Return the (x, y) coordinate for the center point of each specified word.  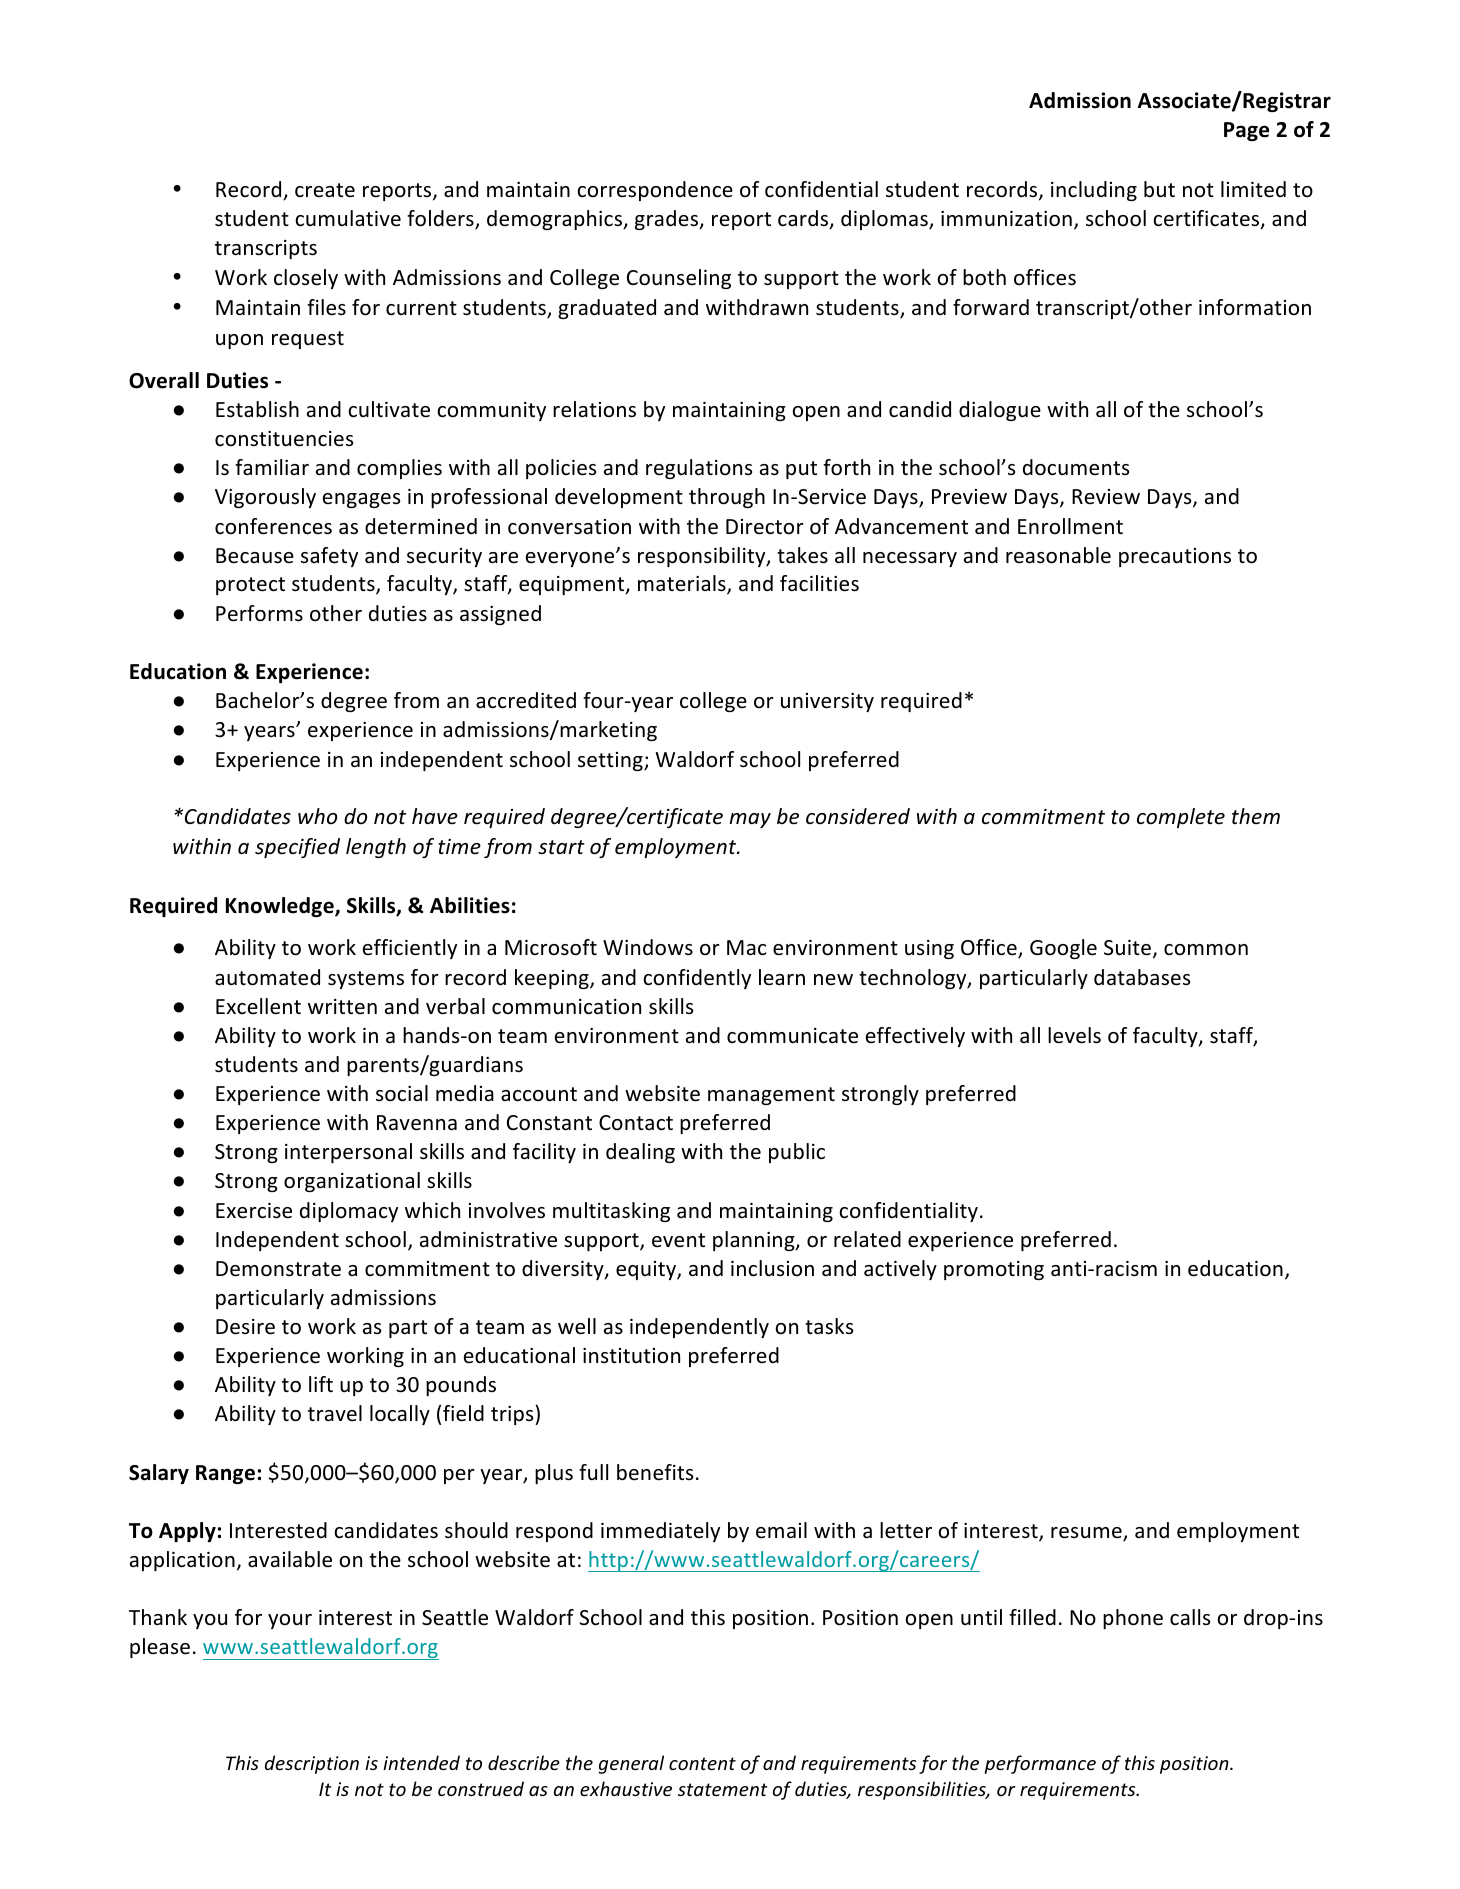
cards (804, 219)
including (1094, 191)
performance (1040, 1764)
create (325, 190)
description (312, 1764)
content (702, 1763)
